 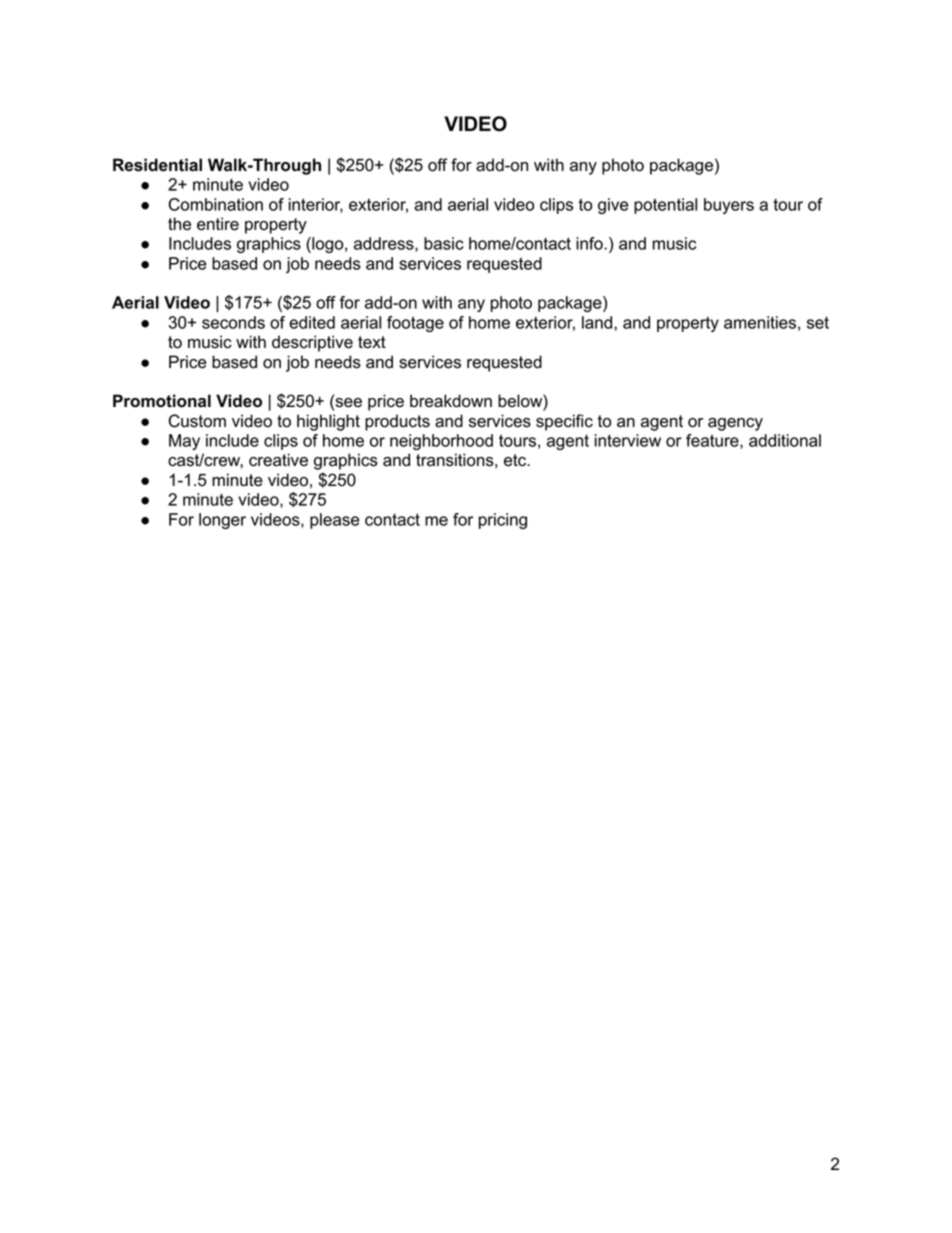 I want to click on info, so click(x=590, y=243).
